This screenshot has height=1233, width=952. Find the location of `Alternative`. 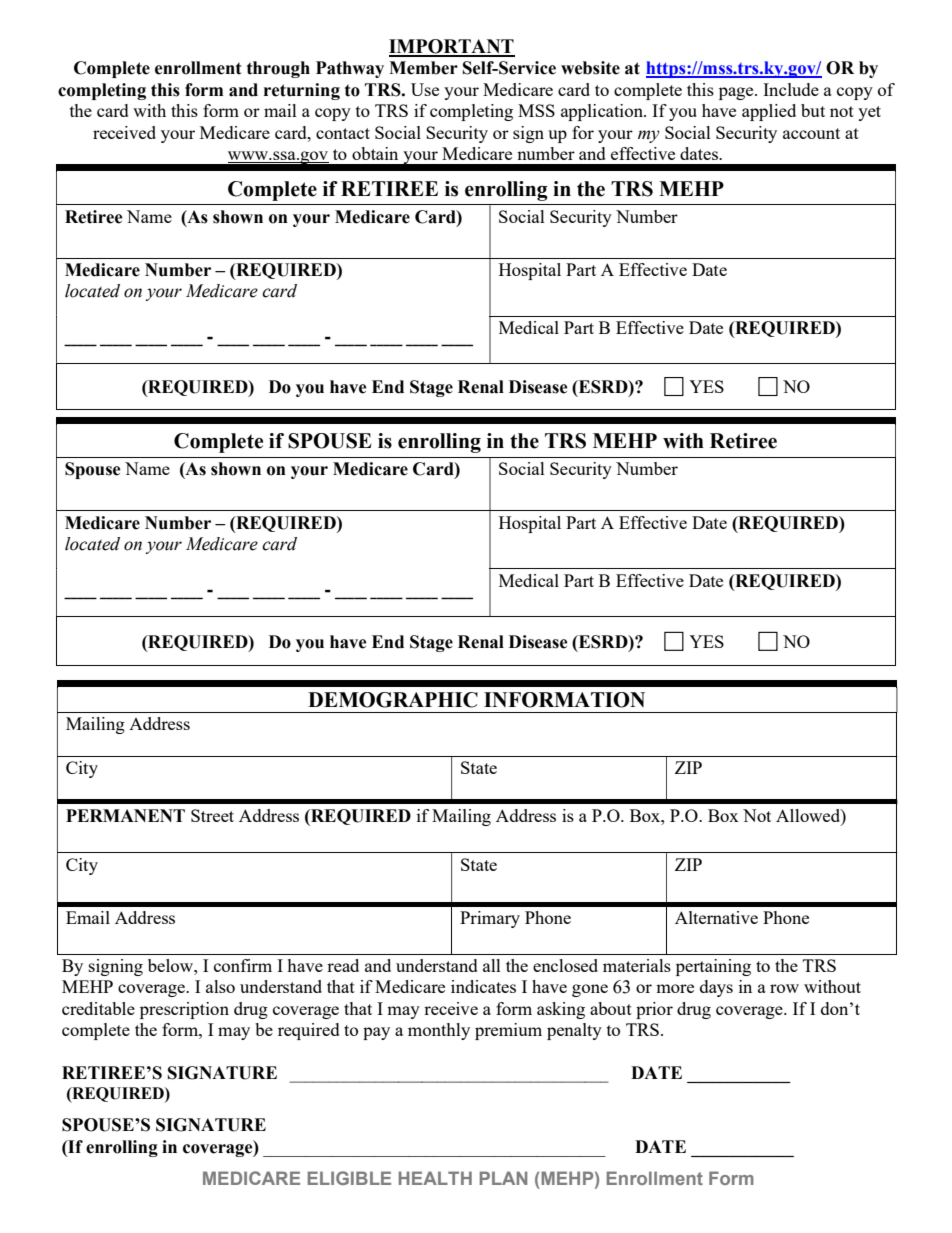

Alternative is located at coordinates (716, 917).
